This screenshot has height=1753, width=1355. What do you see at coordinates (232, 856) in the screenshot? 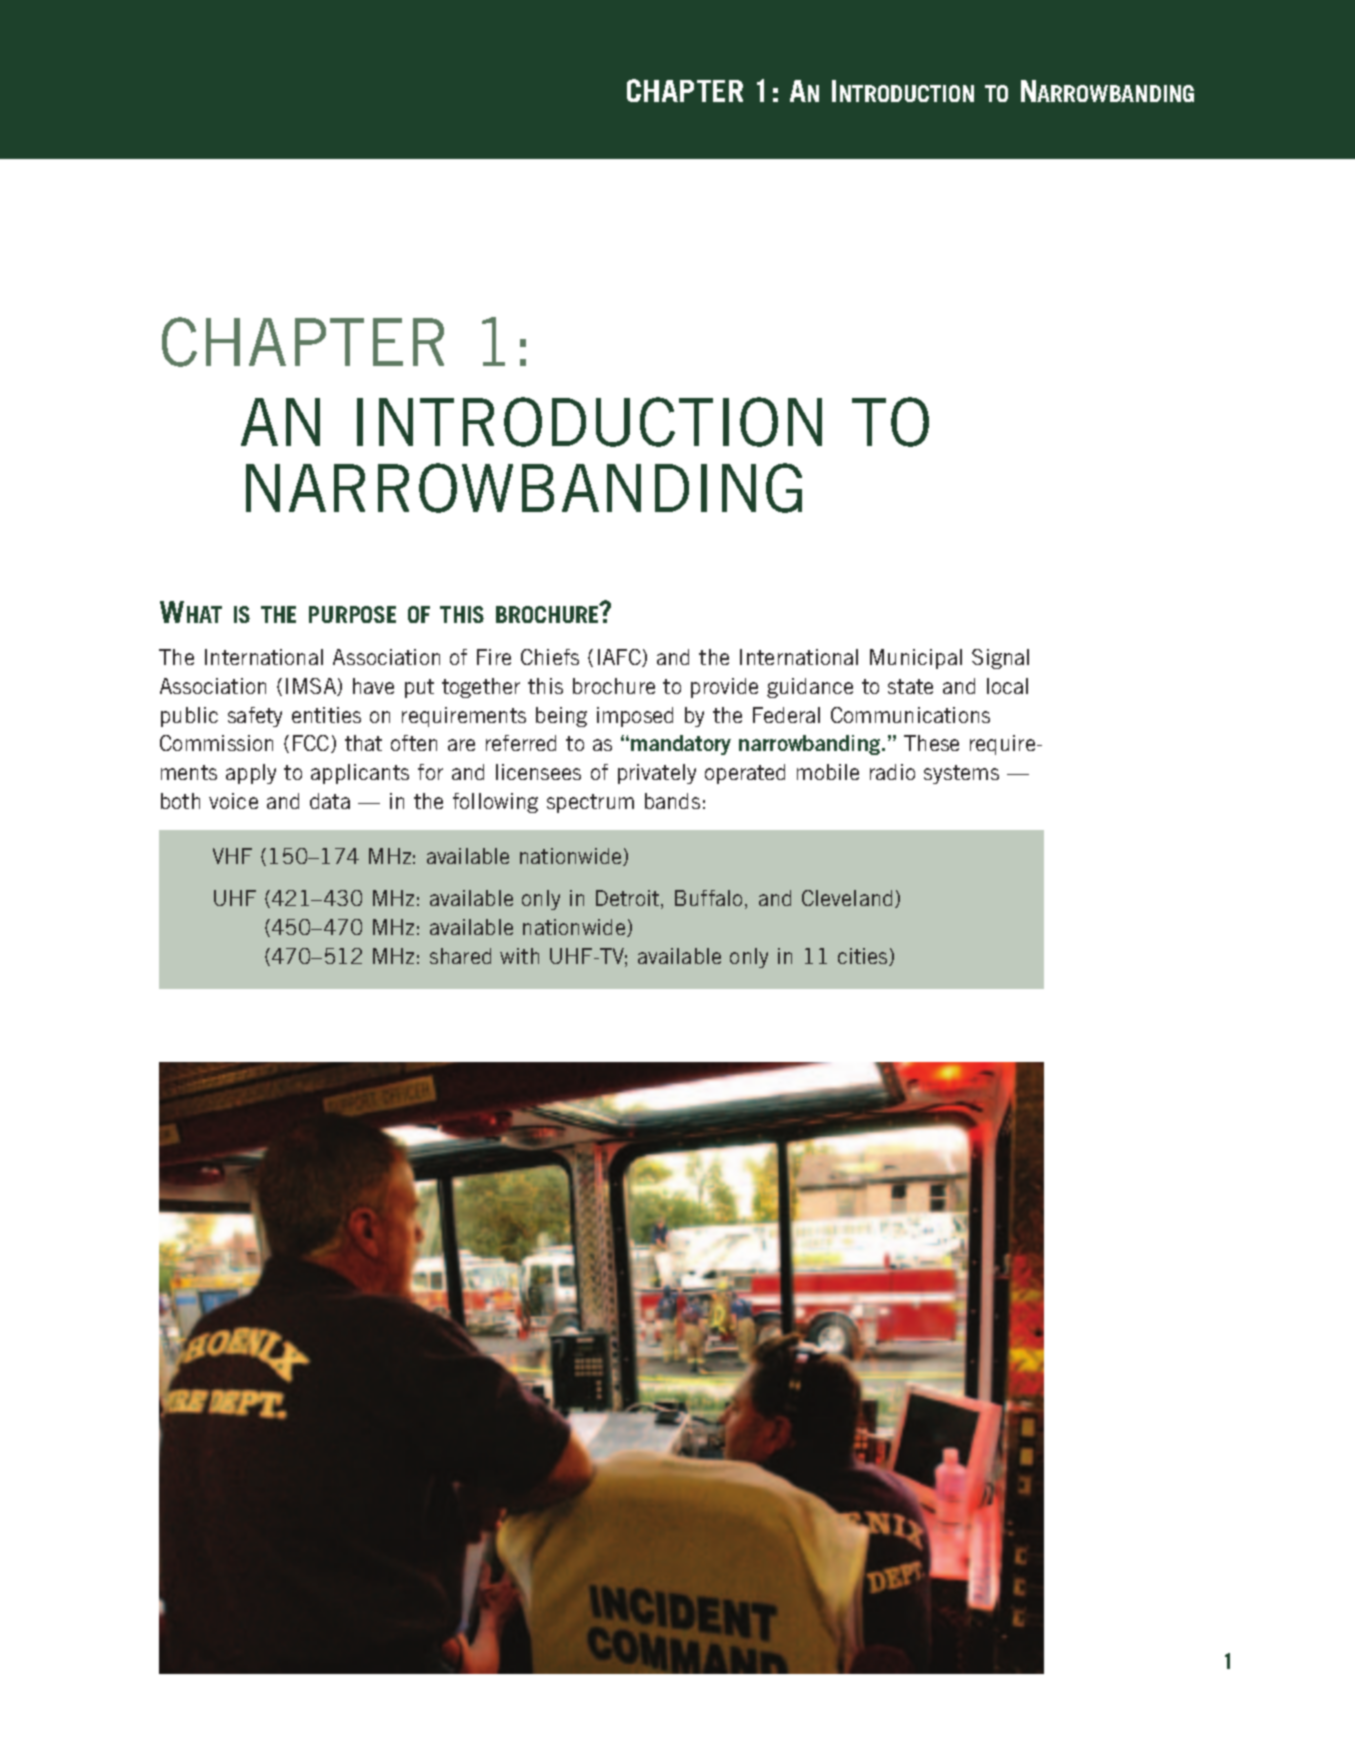
I see `VHF` at bounding box center [232, 856].
